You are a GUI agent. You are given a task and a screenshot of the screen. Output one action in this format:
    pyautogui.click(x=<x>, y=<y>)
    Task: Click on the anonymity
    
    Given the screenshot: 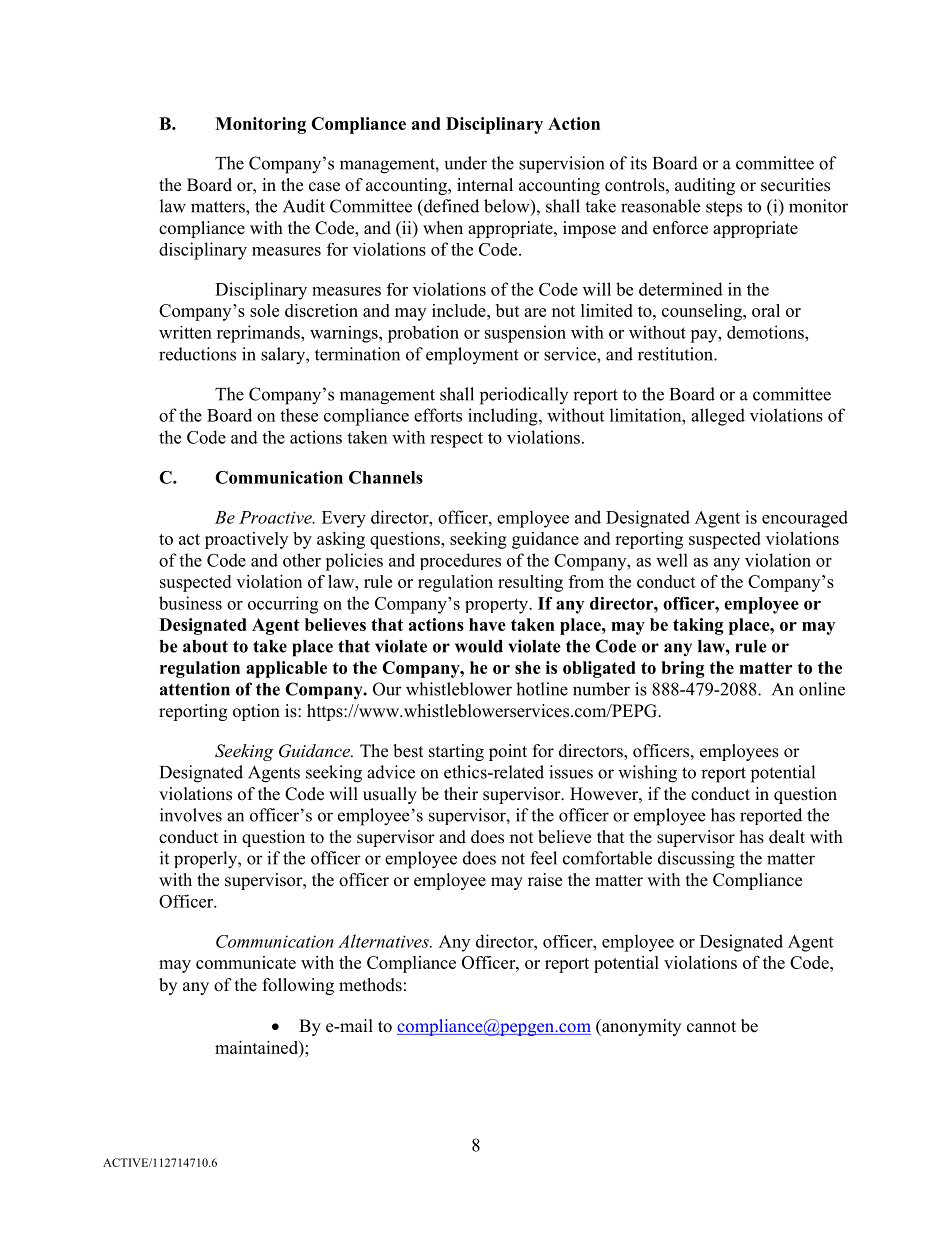 What is the action you would take?
    pyautogui.click(x=640, y=1027)
